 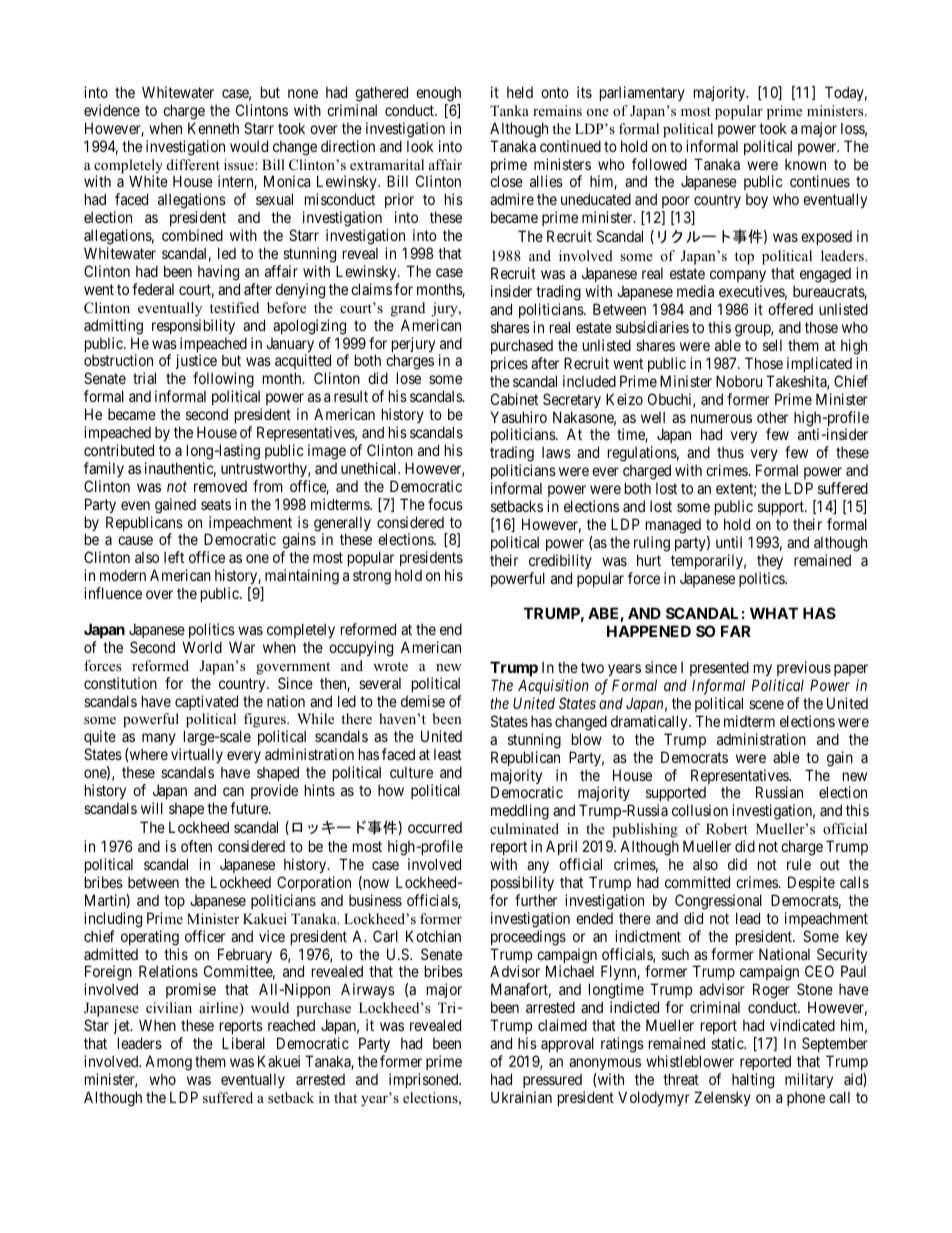 What do you see at coordinates (509, 364) in the screenshot?
I see `prices` at bounding box center [509, 364].
